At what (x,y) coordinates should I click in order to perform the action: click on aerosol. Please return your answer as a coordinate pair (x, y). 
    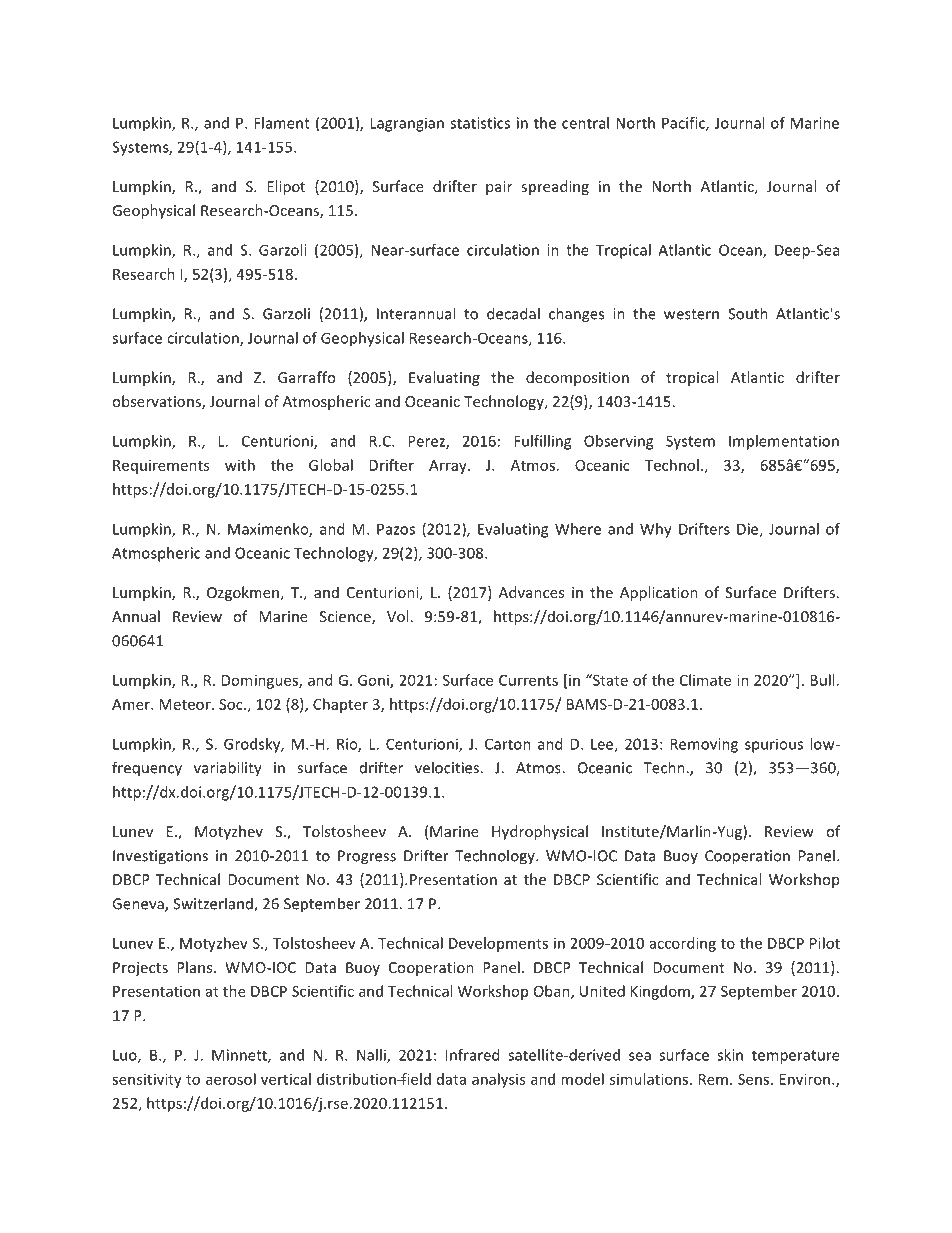
    Looking at the image, I should click on (231, 1079).
